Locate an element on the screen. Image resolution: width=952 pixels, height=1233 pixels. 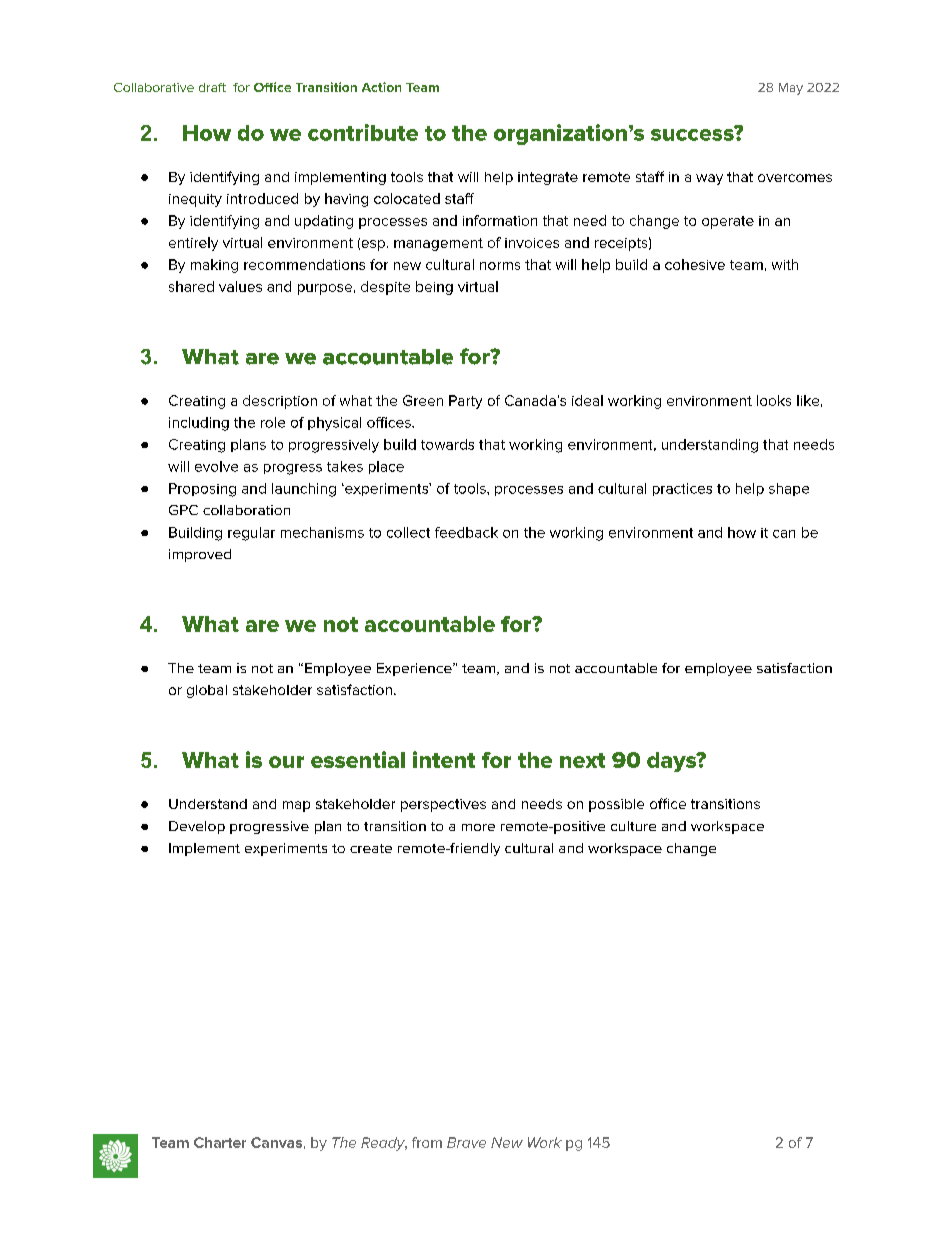
Charter is located at coordinates (220, 1142).
